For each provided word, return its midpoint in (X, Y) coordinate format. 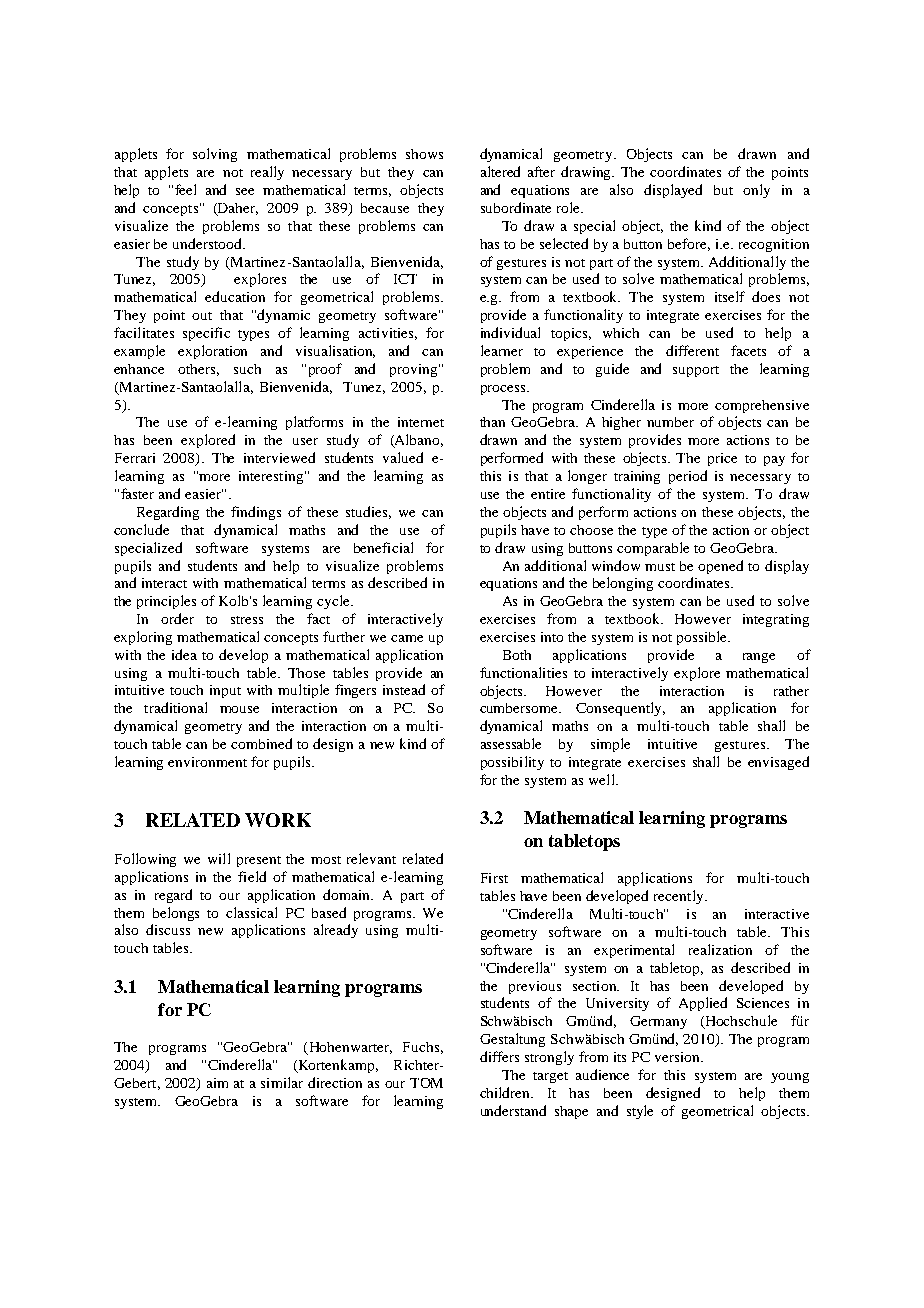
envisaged (778, 763)
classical (251, 912)
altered (500, 171)
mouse (239, 709)
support (696, 371)
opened (720, 567)
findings (256, 513)
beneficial (383, 547)
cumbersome (520, 708)
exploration (212, 352)
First (494, 878)
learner (502, 350)
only (756, 191)
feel (185, 189)
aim (217, 1083)
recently (680, 897)
